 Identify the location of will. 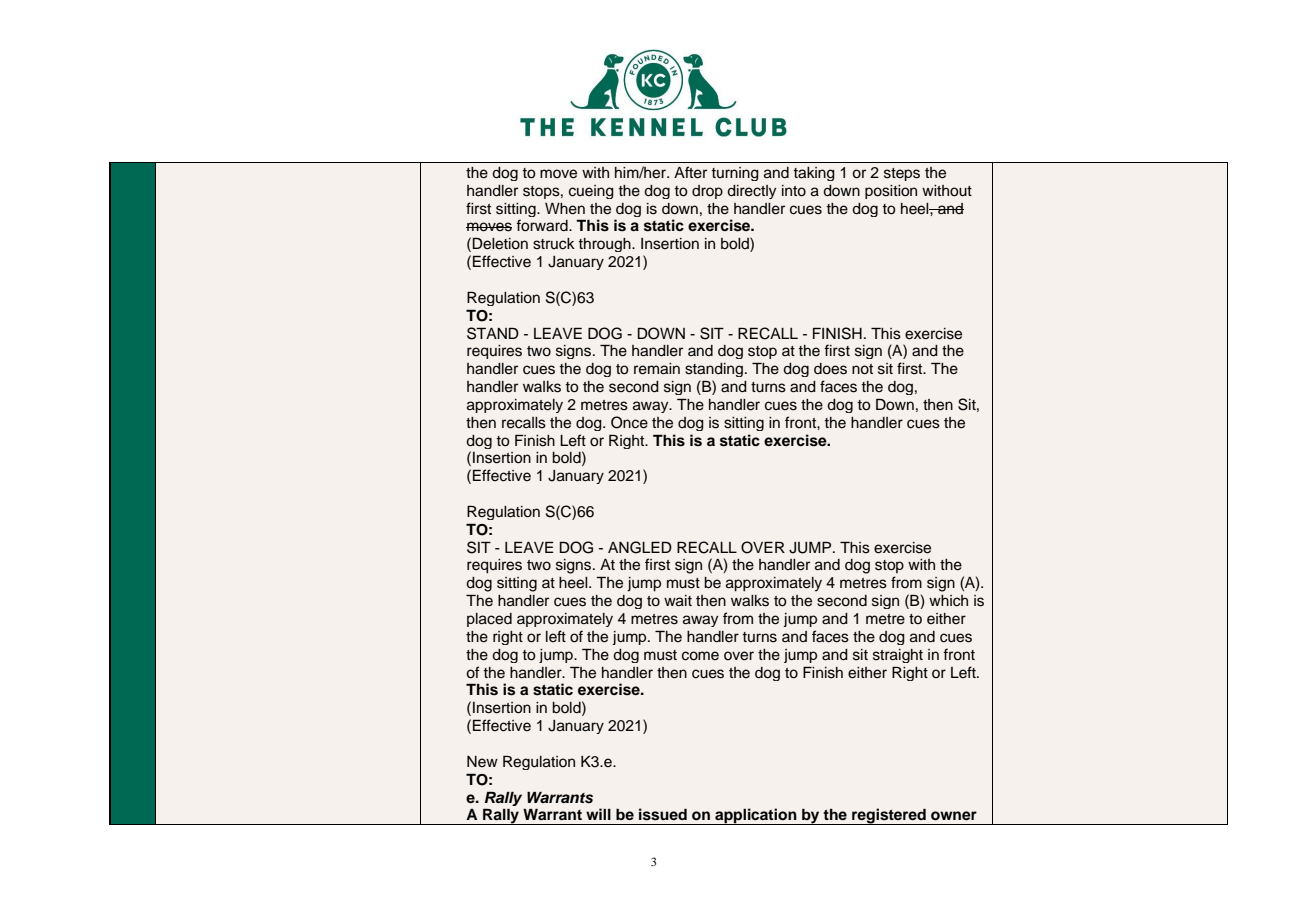
(598, 814).
